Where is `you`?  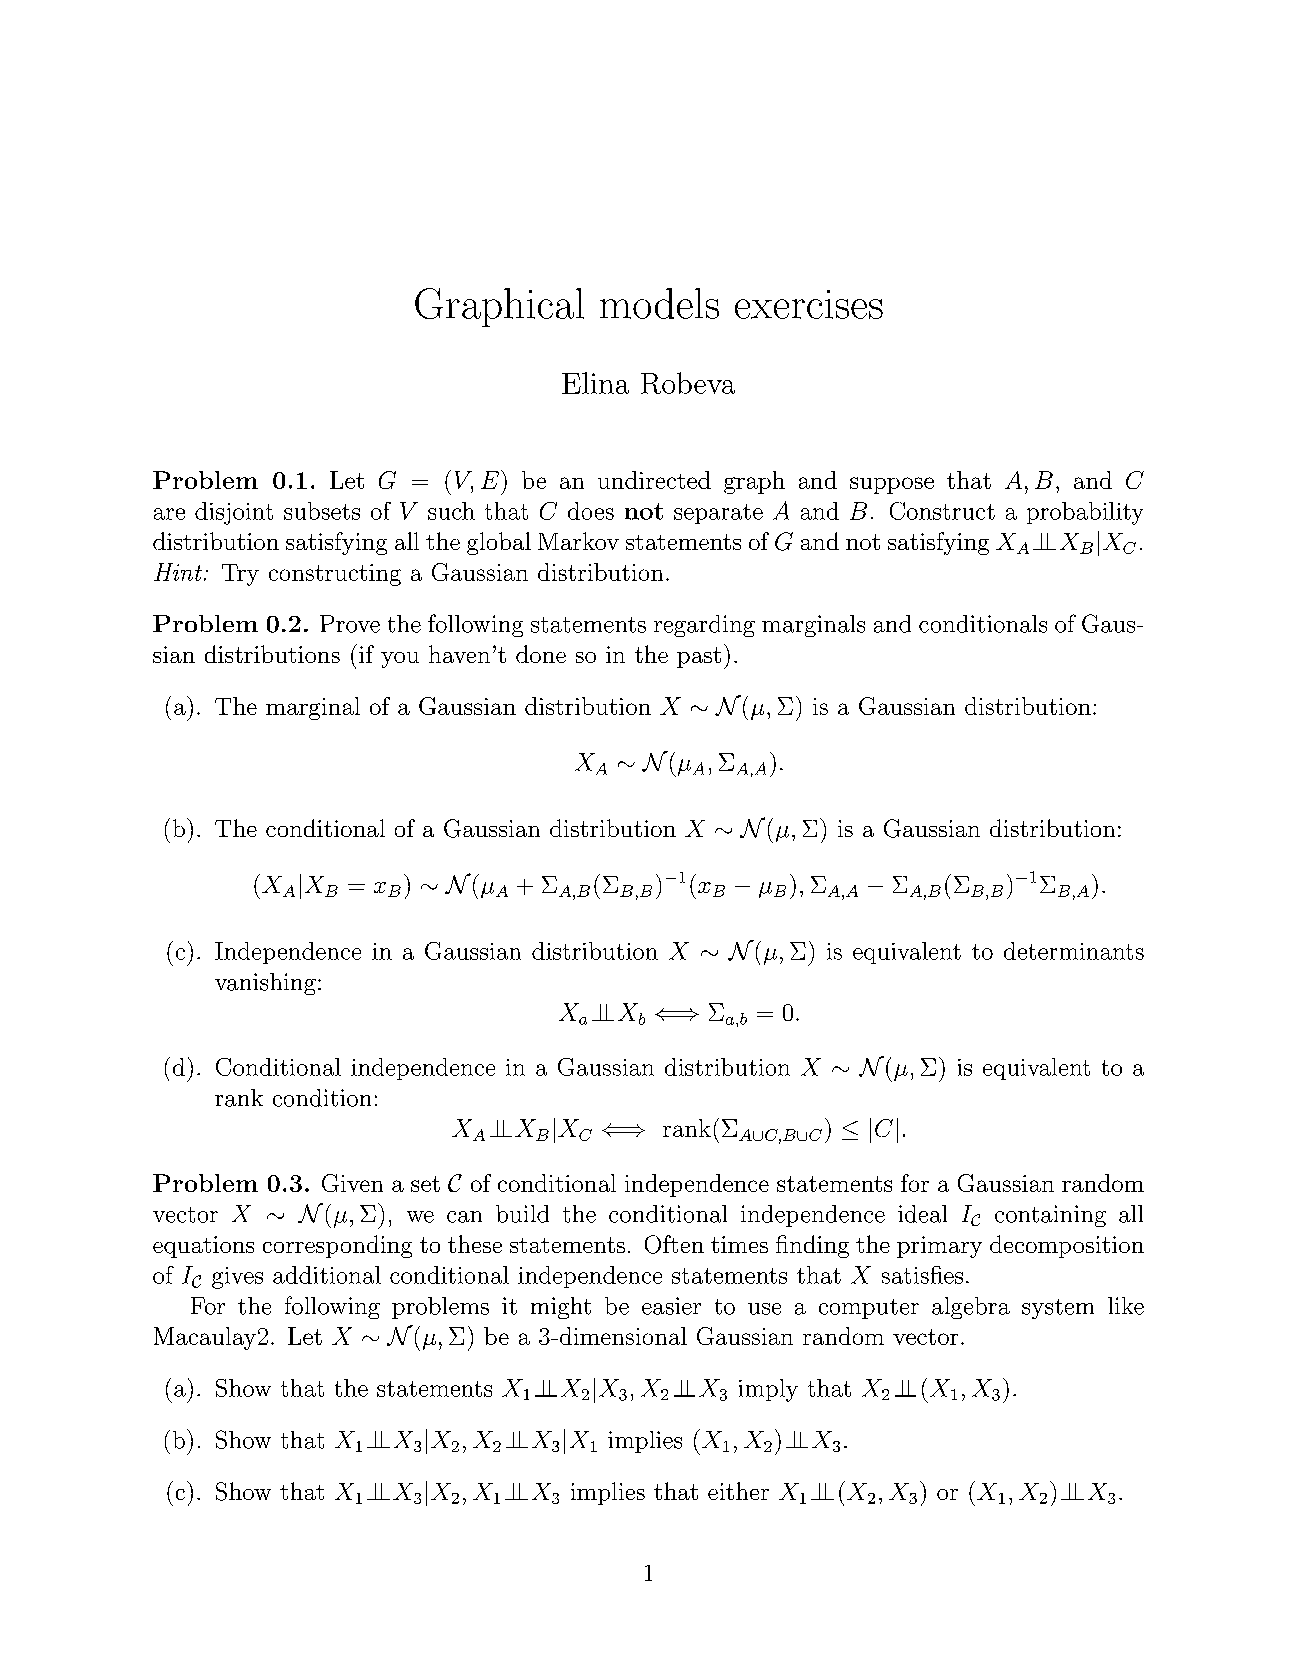
you is located at coordinates (400, 660).
